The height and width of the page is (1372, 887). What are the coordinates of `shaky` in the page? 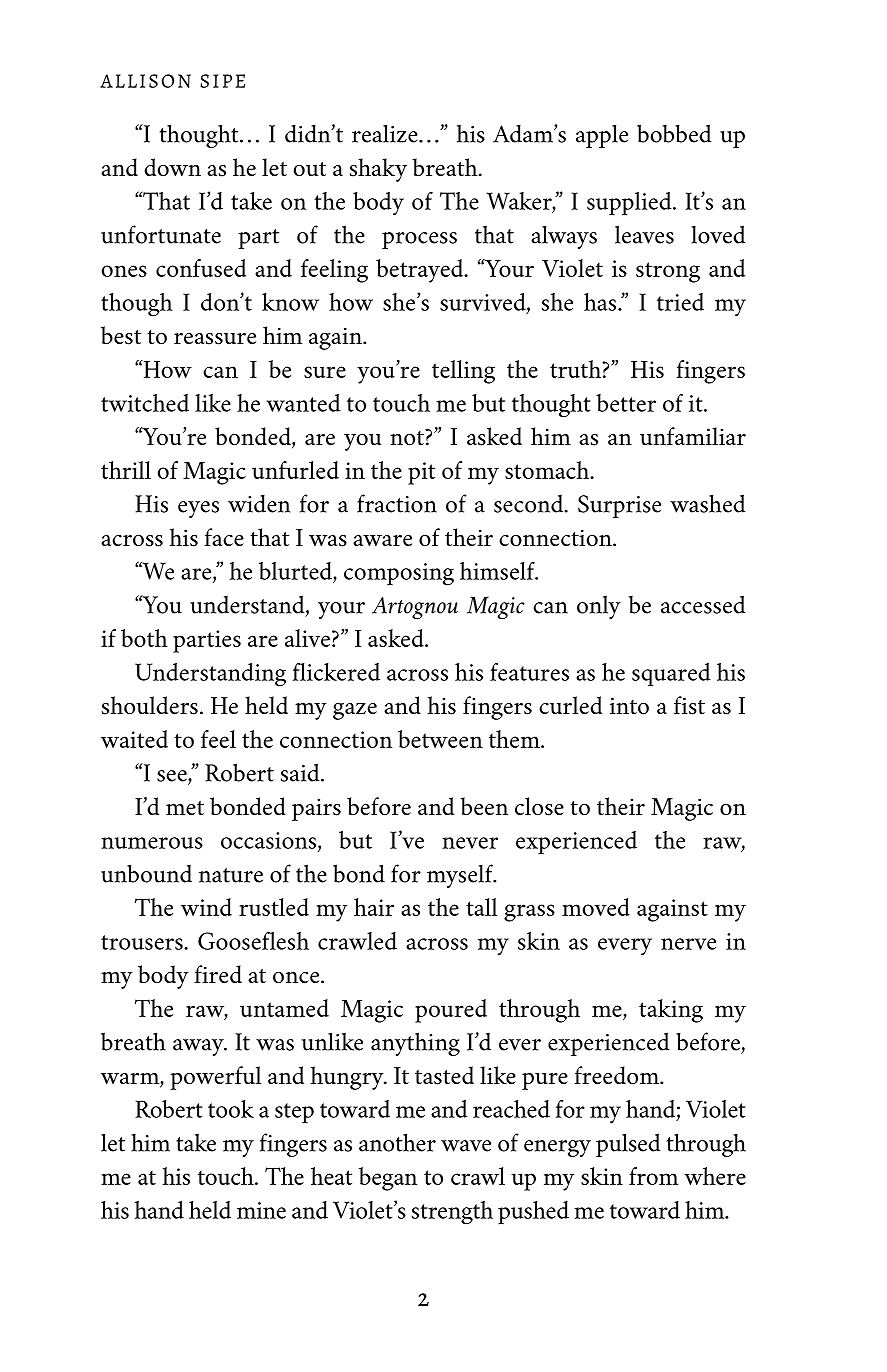 It's located at (378, 170).
